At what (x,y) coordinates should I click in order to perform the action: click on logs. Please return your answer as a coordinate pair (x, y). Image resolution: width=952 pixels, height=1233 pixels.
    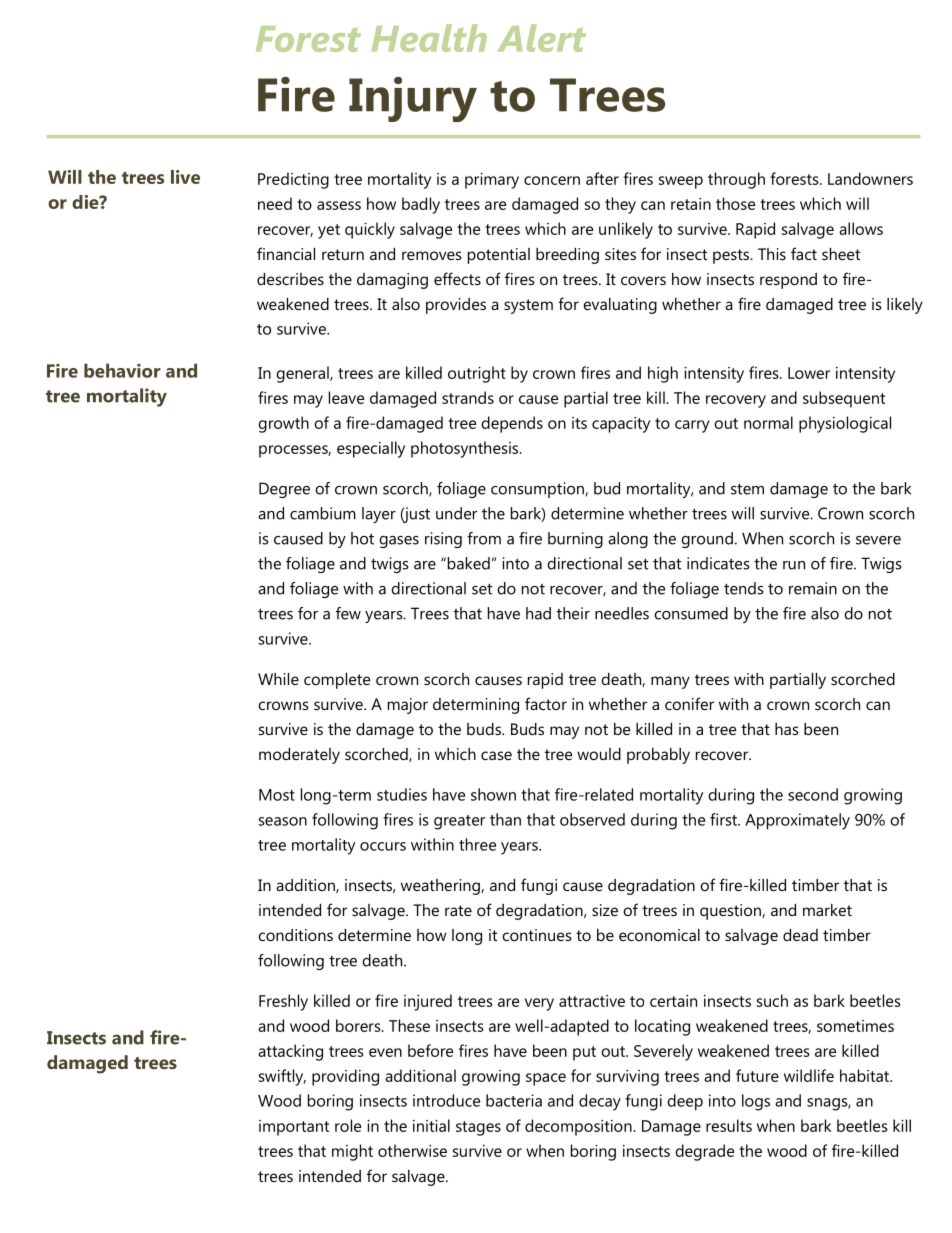
    Looking at the image, I should click on (756, 1102).
